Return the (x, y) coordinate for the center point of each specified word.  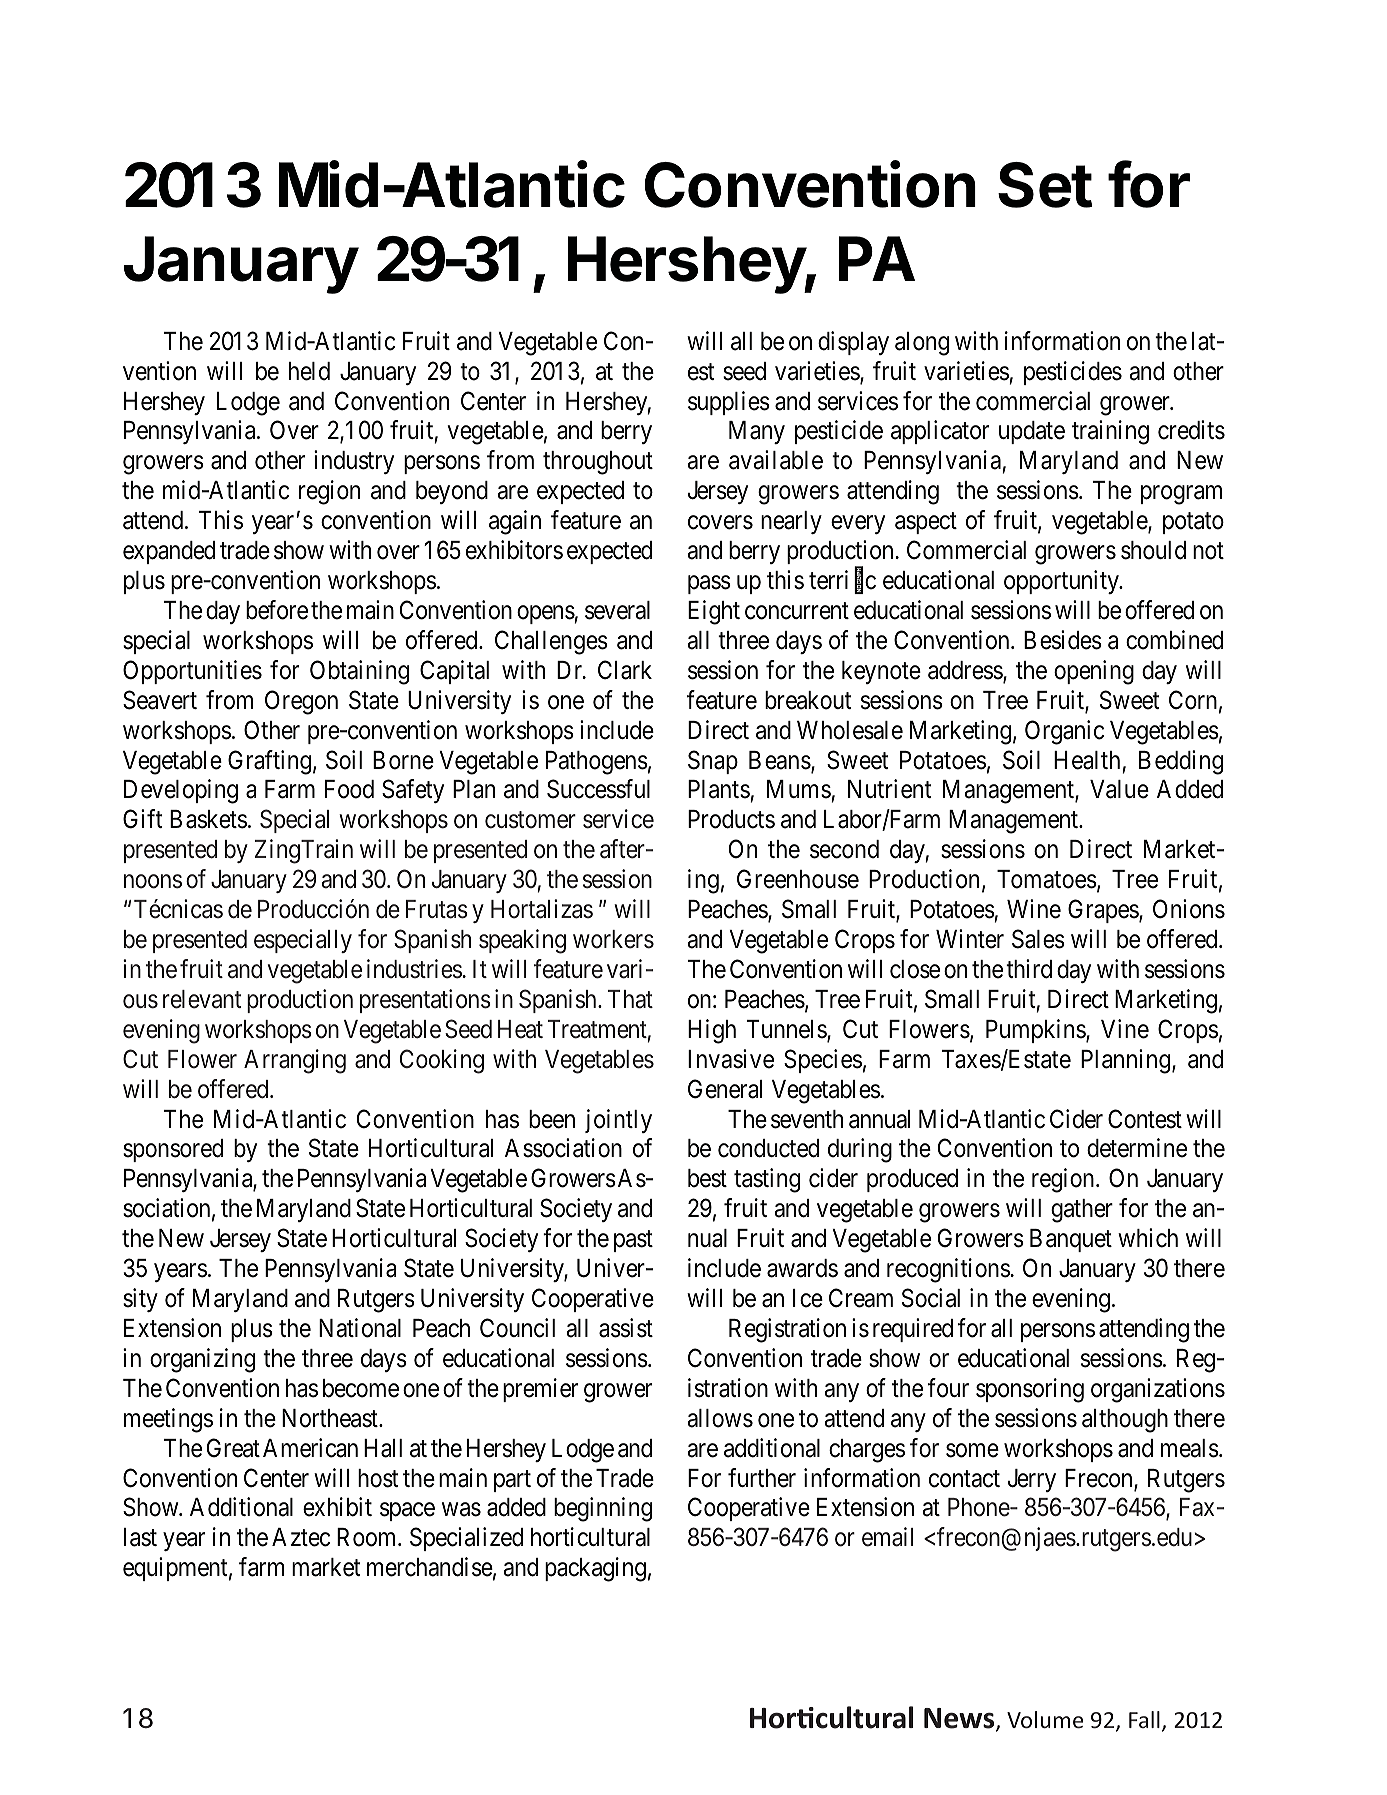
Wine (1034, 909)
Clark (625, 670)
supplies (729, 403)
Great (233, 1448)
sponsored (173, 1150)
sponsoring (1030, 1390)
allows (720, 1418)
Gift (142, 819)
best (707, 1178)
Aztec (301, 1537)
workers (613, 939)
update (1032, 432)
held (309, 371)
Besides (1063, 640)
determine (1137, 1148)
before (277, 610)
